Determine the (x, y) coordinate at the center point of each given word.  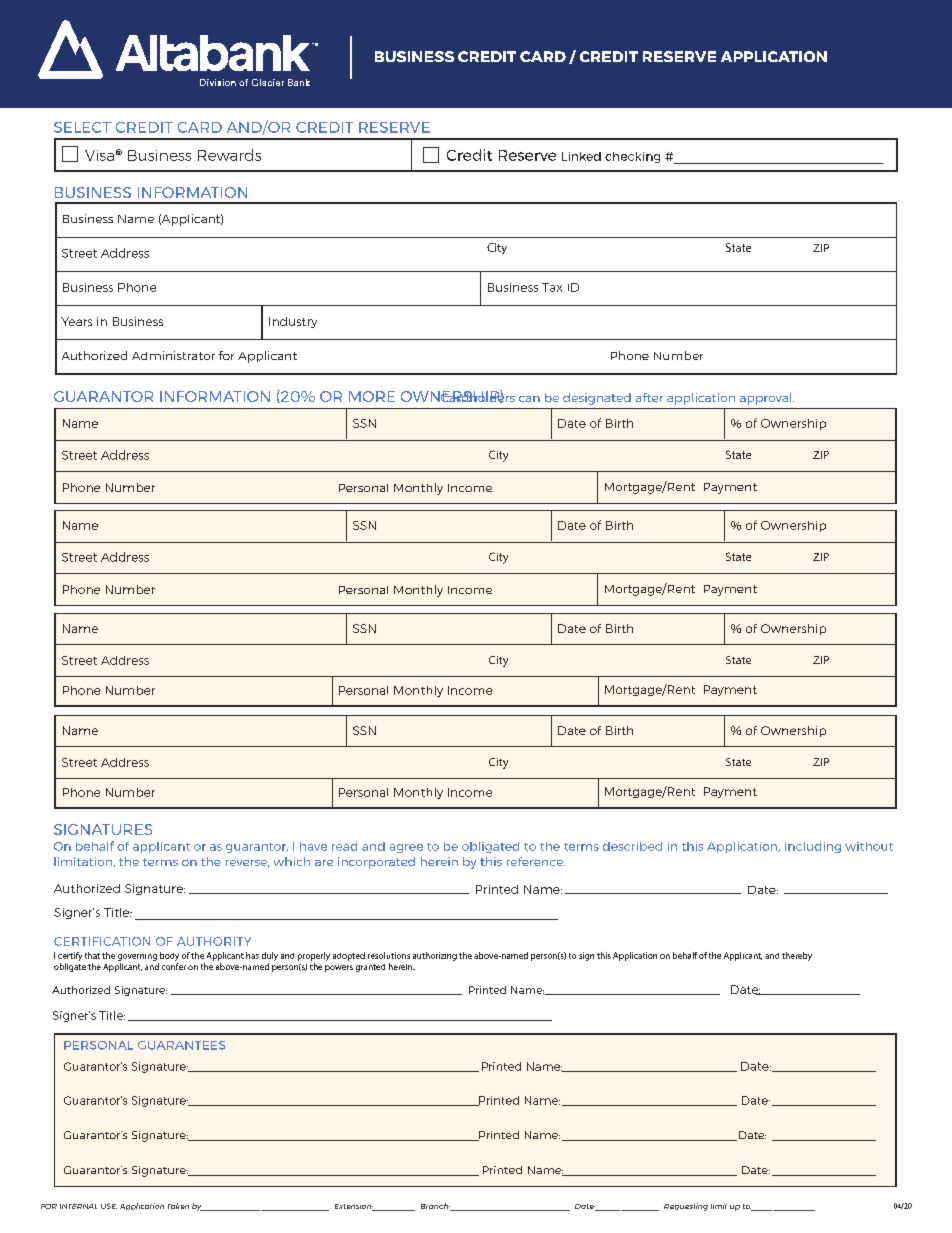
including (813, 847)
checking (632, 157)
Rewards (229, 155)
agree (406, 848)
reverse (247, 864)
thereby (797, 956)
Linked (581, 156)
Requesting (686, 1207)
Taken (178, 1206)
